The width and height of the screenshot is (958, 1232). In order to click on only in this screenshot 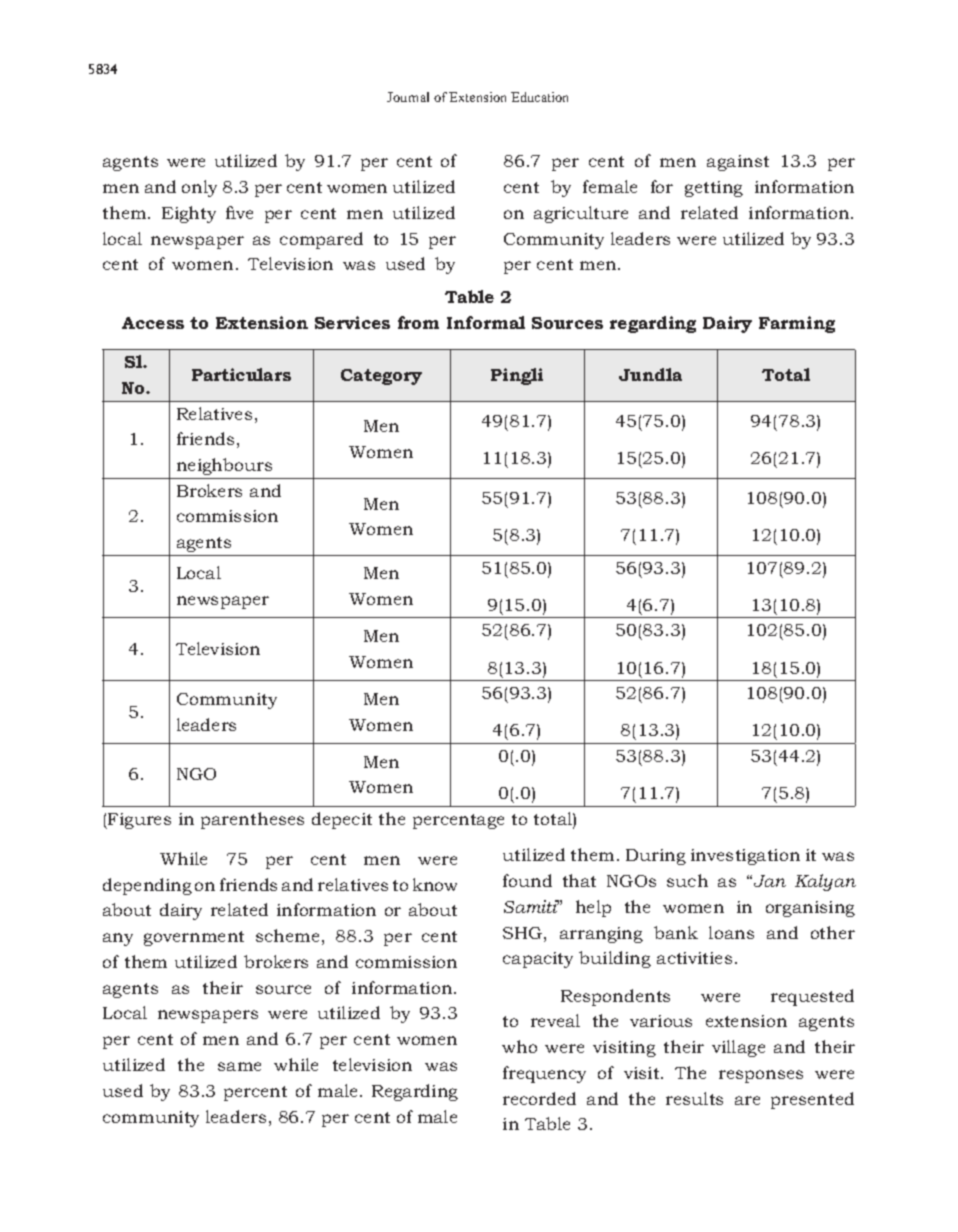, I will do `click(199, 188)`.
